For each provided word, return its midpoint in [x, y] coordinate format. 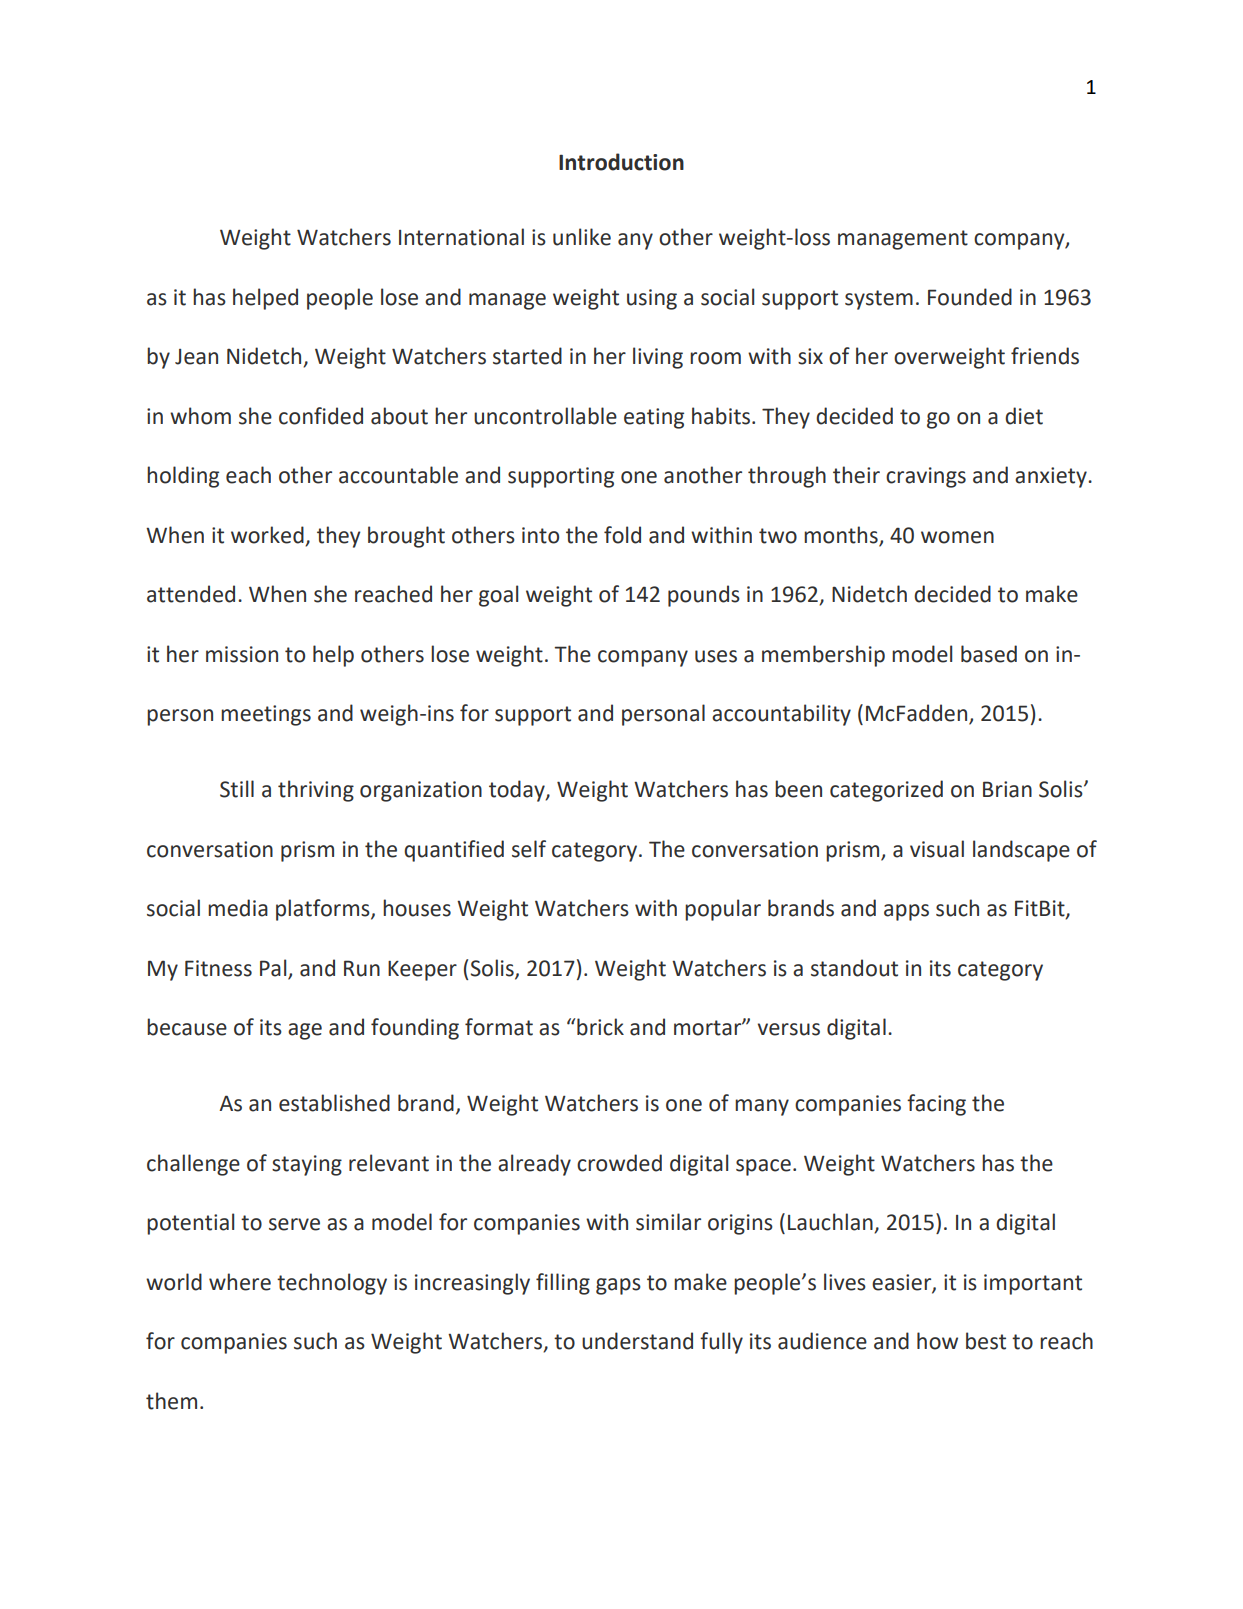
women [957, 537]
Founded [970, 297]
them [171, 1401]
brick [600, 1027]
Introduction [621, 162]
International [461, 237]
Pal [273, 968]
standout [854, 968]
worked [267, 535]
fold [622, 535]
